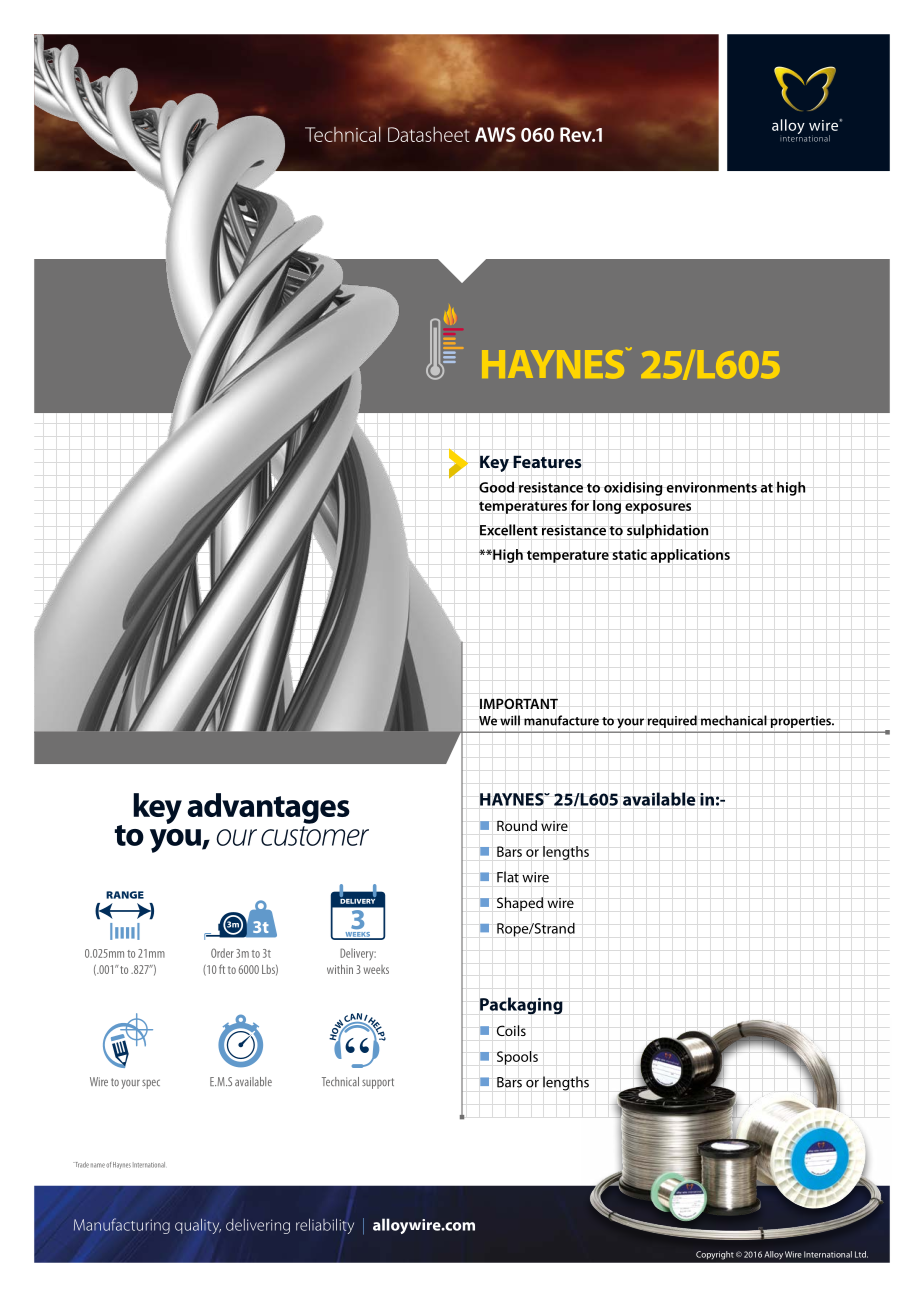 Image resolution: width=924 pixels, height=1297 pixels. What do you see at coordinates (222, 953) in the screenshot?
I see `Order` at bounding box center [222, 953].
